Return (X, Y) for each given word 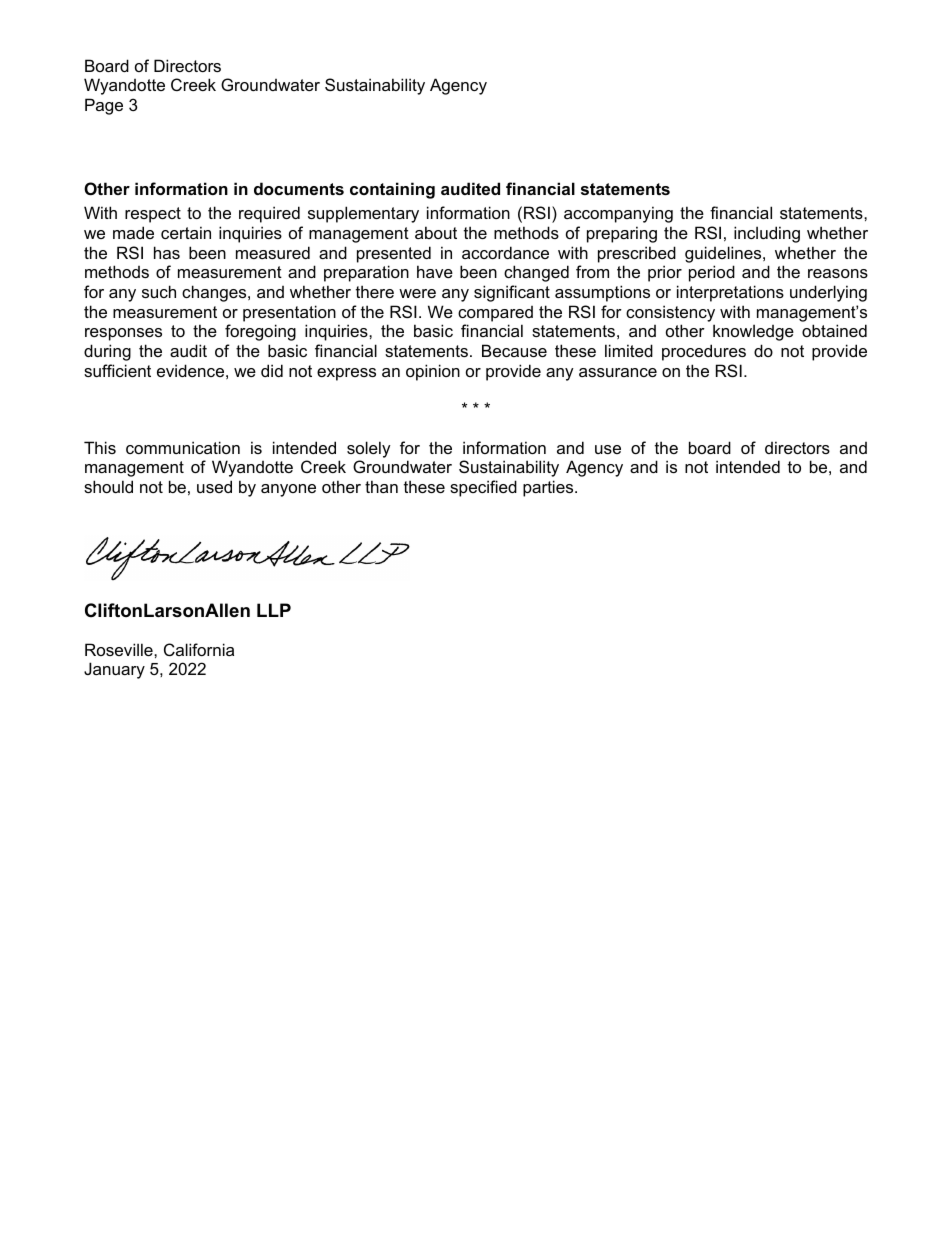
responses (123, 334)
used (214, 486)
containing (392, 190)
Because (514, 350)
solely (369, 449)
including (767, 234)
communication (183, 447)
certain (186, 232)
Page (104, 106)
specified (483, 488)
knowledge (753, 332)
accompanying (618, 214)
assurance (618, 372)
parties (549, 488)
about (436, 232)
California (199, 649)
